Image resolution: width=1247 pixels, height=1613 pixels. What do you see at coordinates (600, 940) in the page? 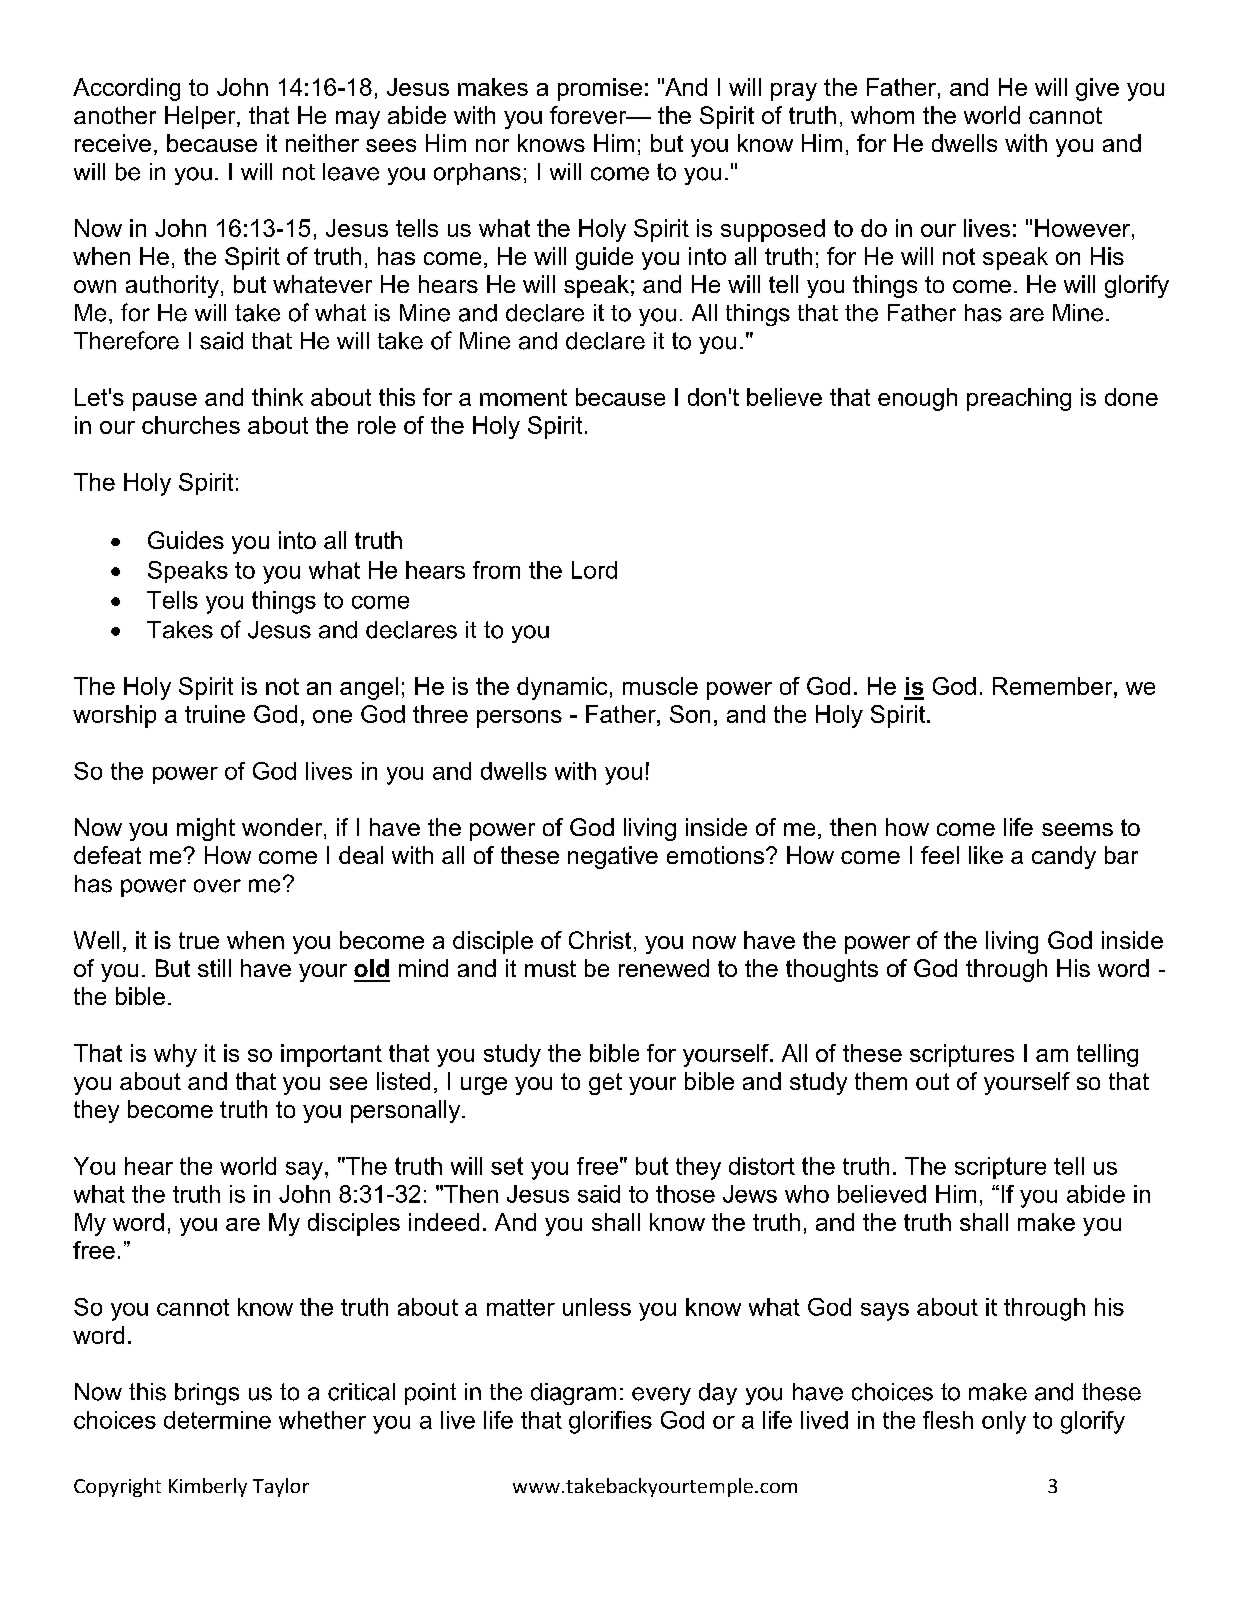
I see `Christ` at bounding box center [600, 940].
